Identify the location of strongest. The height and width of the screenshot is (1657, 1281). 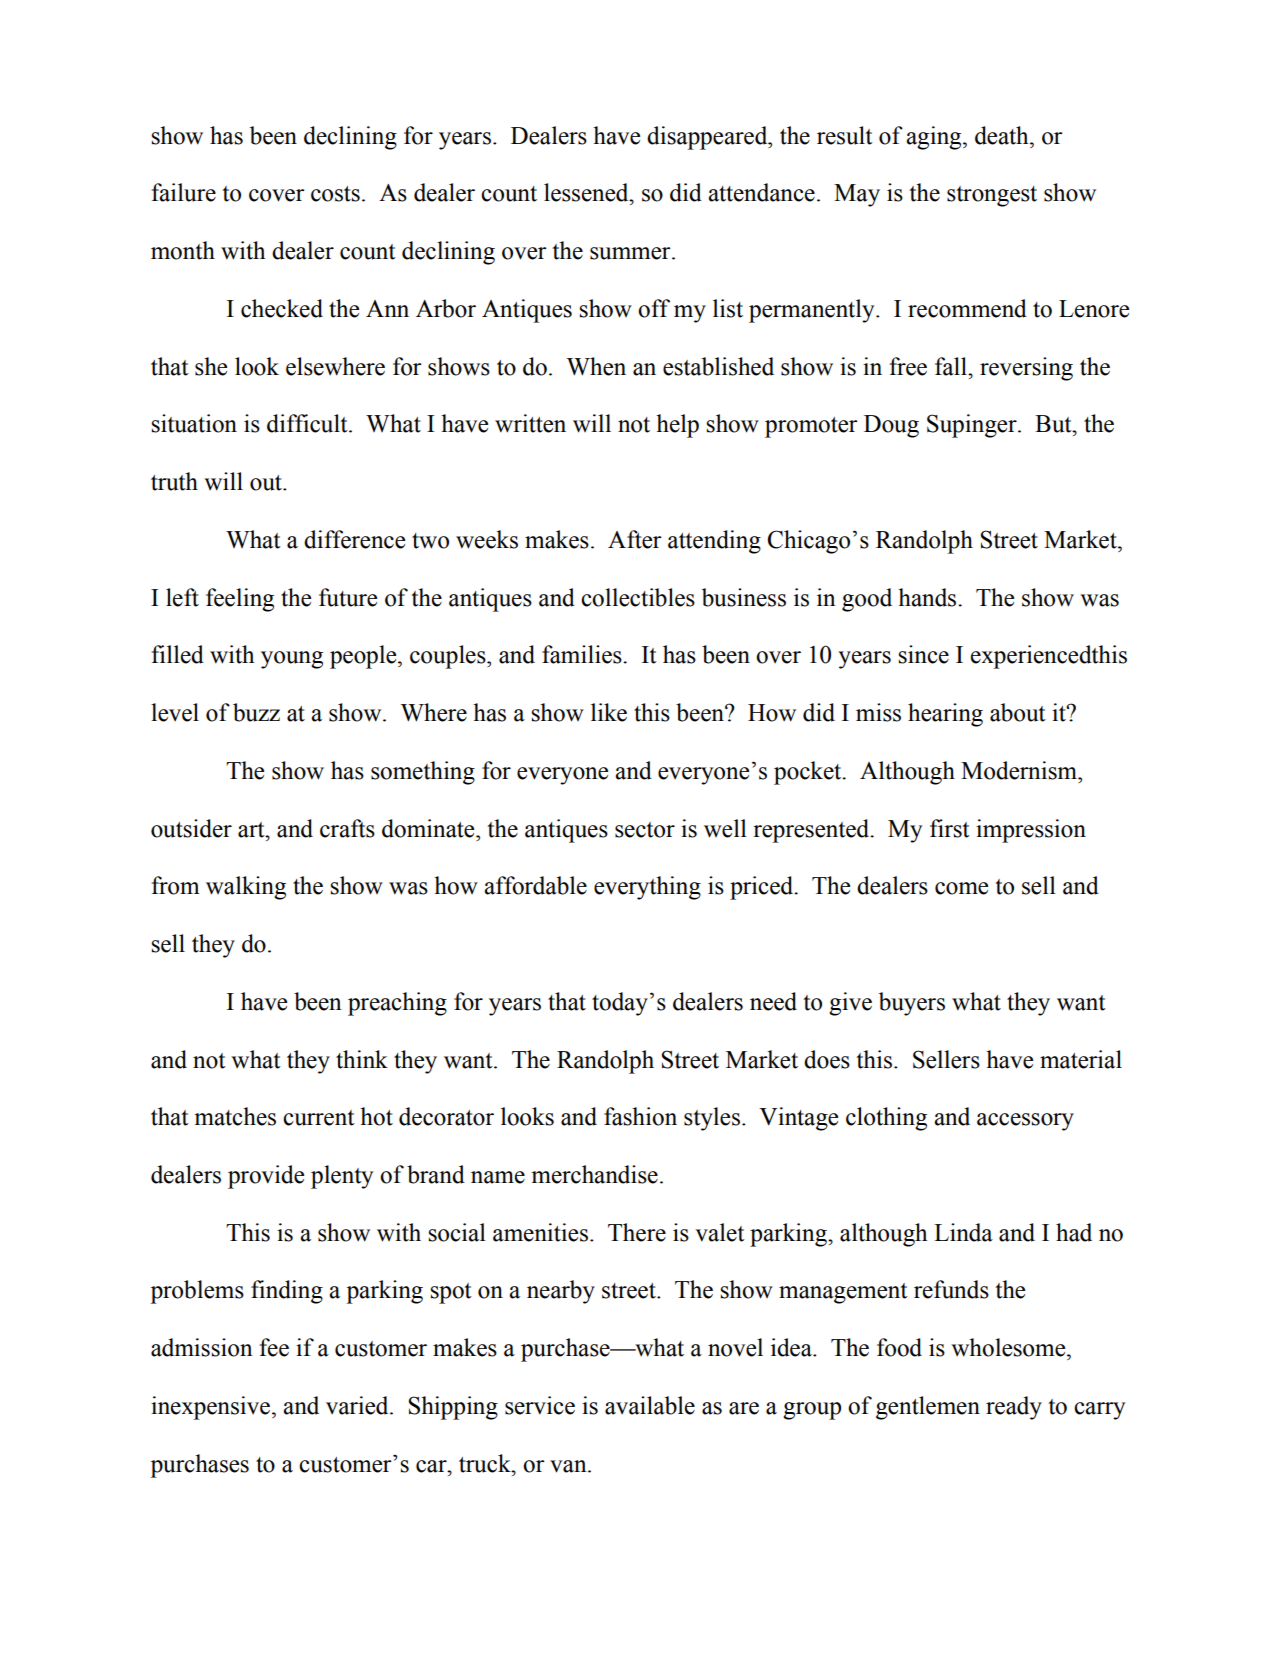
(992, 196).
